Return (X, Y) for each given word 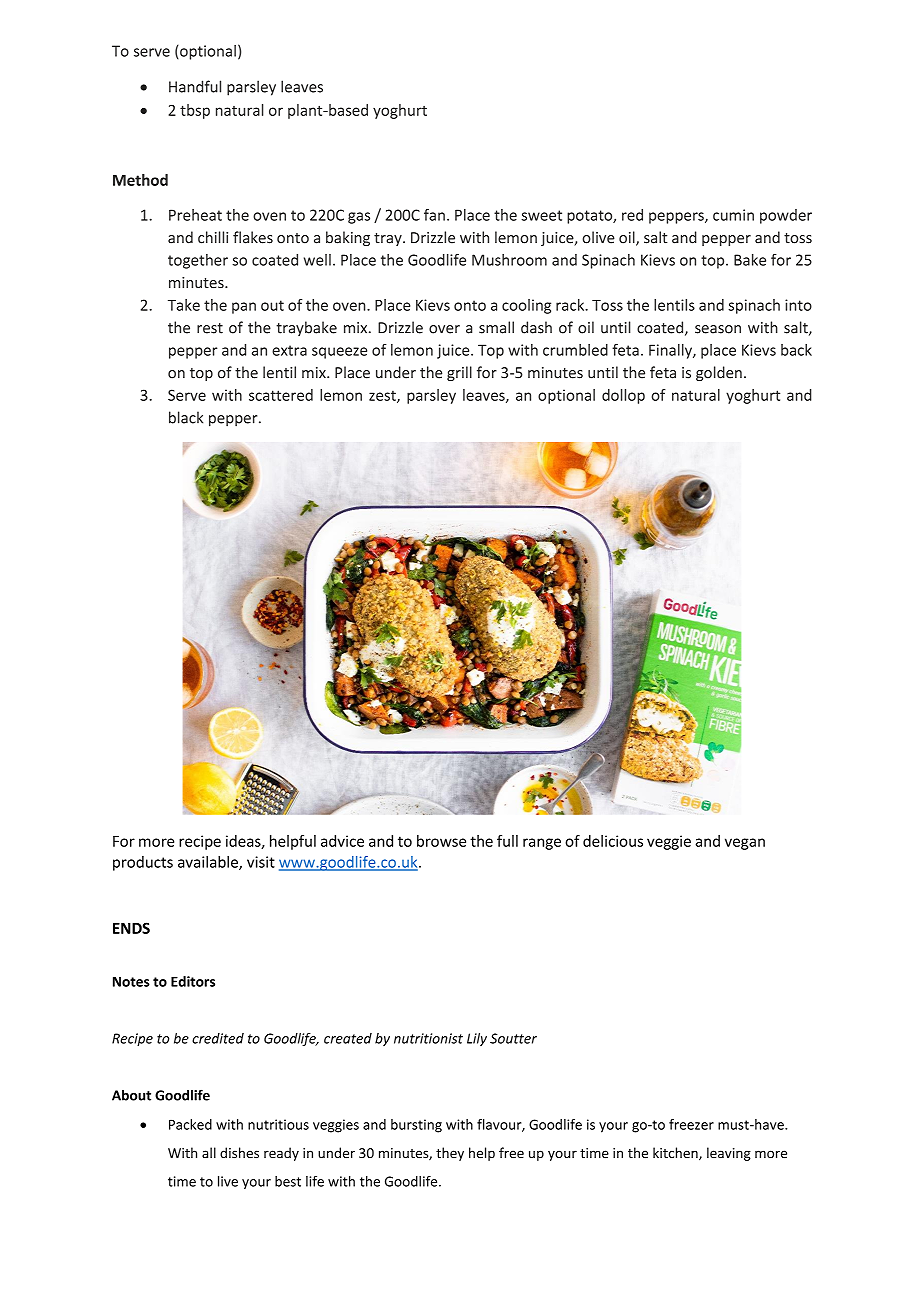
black (186, 417)
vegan (745, 844)
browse (441, 841)
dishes (239, 1152)
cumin (733, 215)
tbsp (195, 111)
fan (434, 215)
